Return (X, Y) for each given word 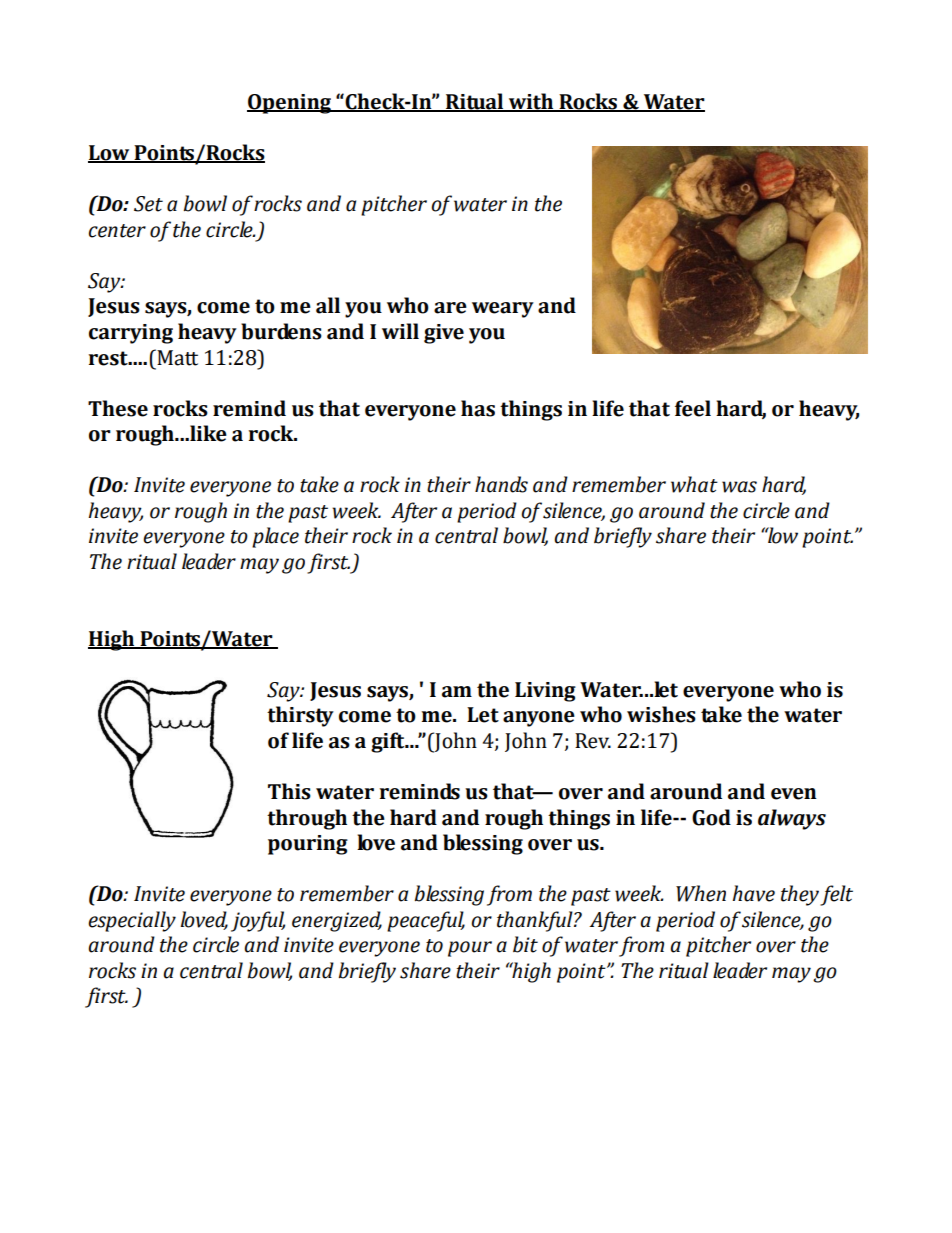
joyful (258, 921)
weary (503, 310)
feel (693, 408)
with (531, 102)
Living (545, 692)
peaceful (426, 921)
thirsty (300, 716)
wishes (661, 714)
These (118, 408)
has (478, 408)
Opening (290, 104)
